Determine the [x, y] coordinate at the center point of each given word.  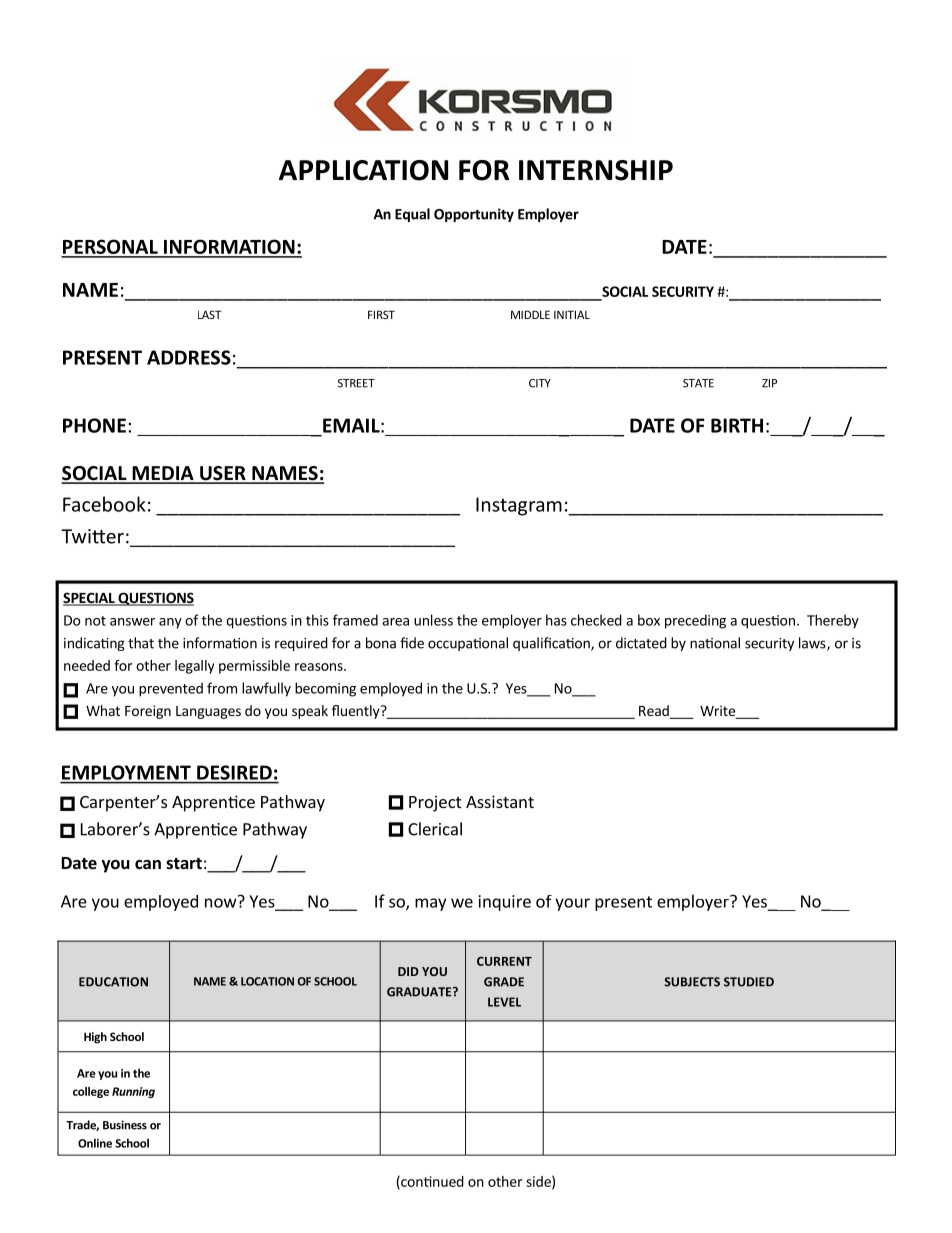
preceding [695, 621]
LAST [209, 314]
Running [133, 1092]
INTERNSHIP [596, 170]
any [170, 623]
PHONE [94, 425]
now [222, 902]
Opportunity [474, 215]
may [430, 904]
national [715, 643]
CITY [540, 383]
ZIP [769, 383]
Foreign [148, 712]
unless [433, 620]
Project [435, 803]
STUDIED [749, 982]
